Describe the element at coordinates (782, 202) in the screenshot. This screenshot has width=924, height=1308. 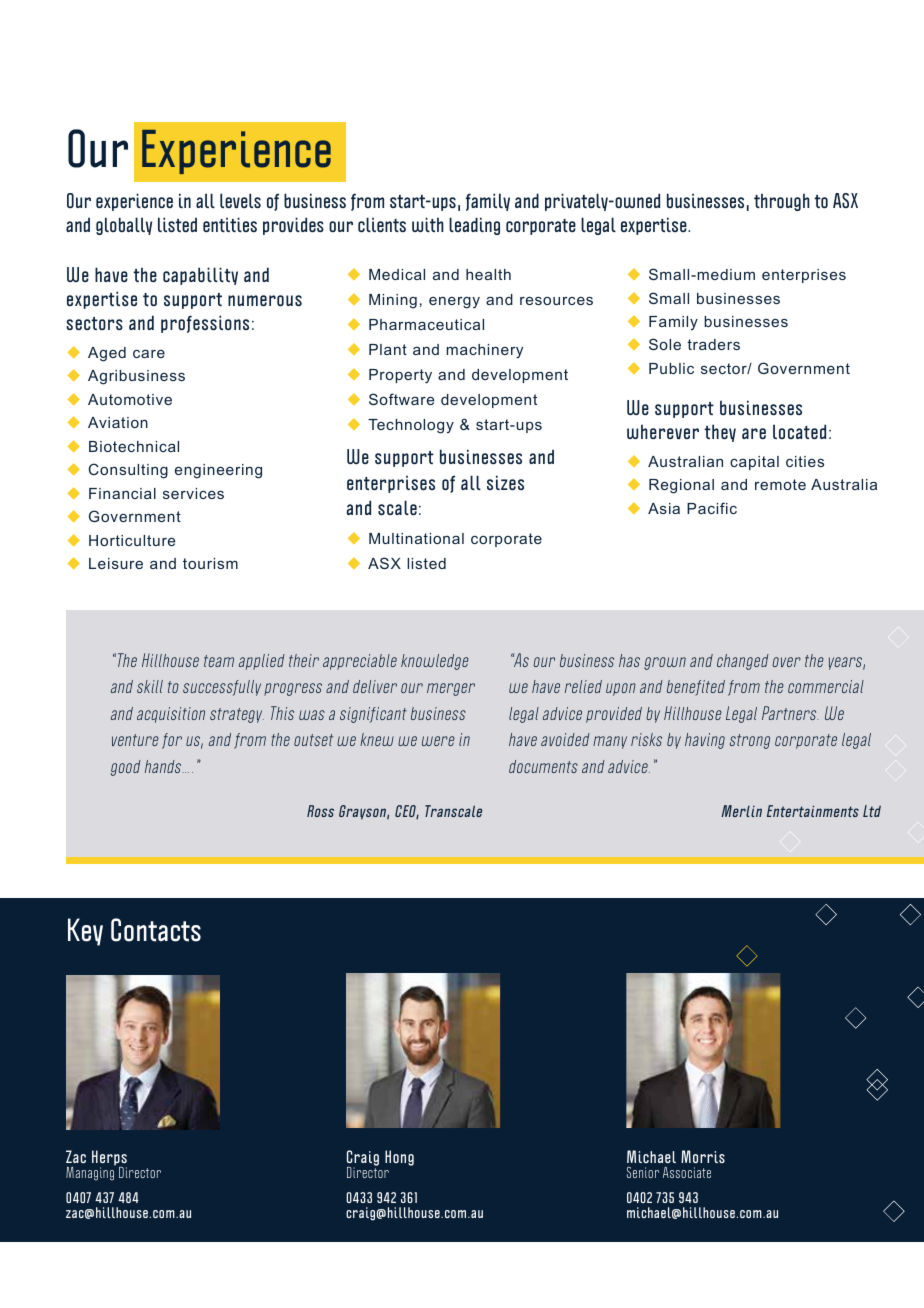
I see `through` at that location.
